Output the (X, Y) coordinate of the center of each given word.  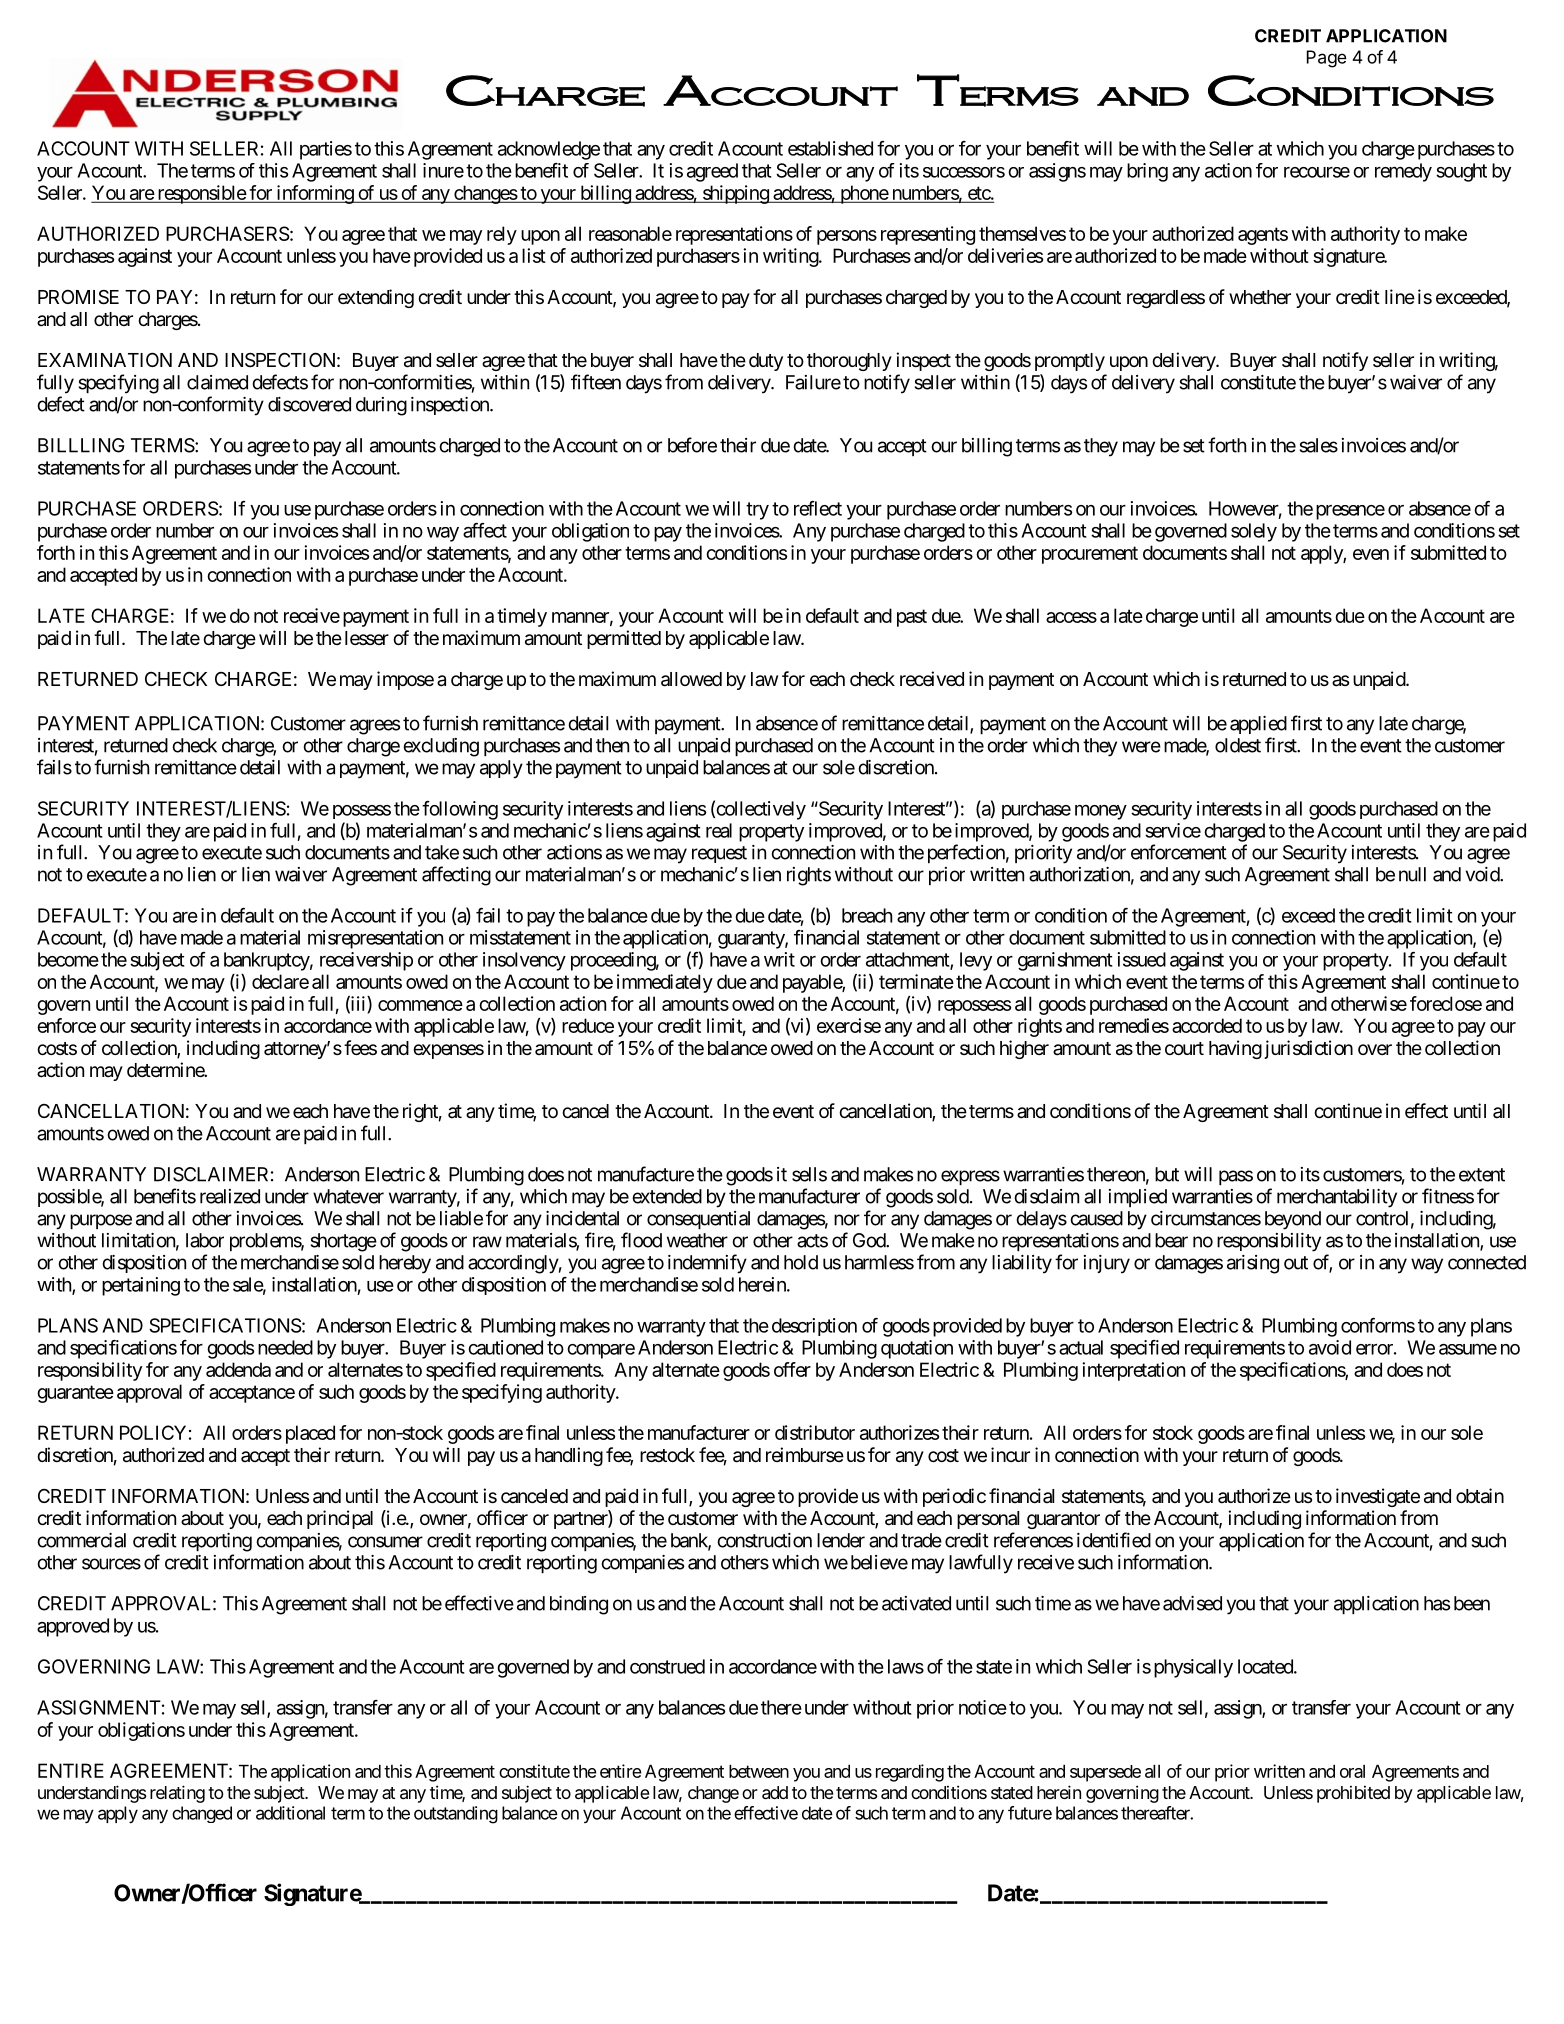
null (1412, 874)
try (757, 511)
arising (1253, 1264)
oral (1352, 1771)
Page (1327, 59)
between (759, 1771)
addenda (238, 1369)
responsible (201, 194)
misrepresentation (375, 939)
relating (177, 1794)
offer (792, 1369)
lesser (367, 638)
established (830, 148)
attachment (908, 960)
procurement (1090, 555)
